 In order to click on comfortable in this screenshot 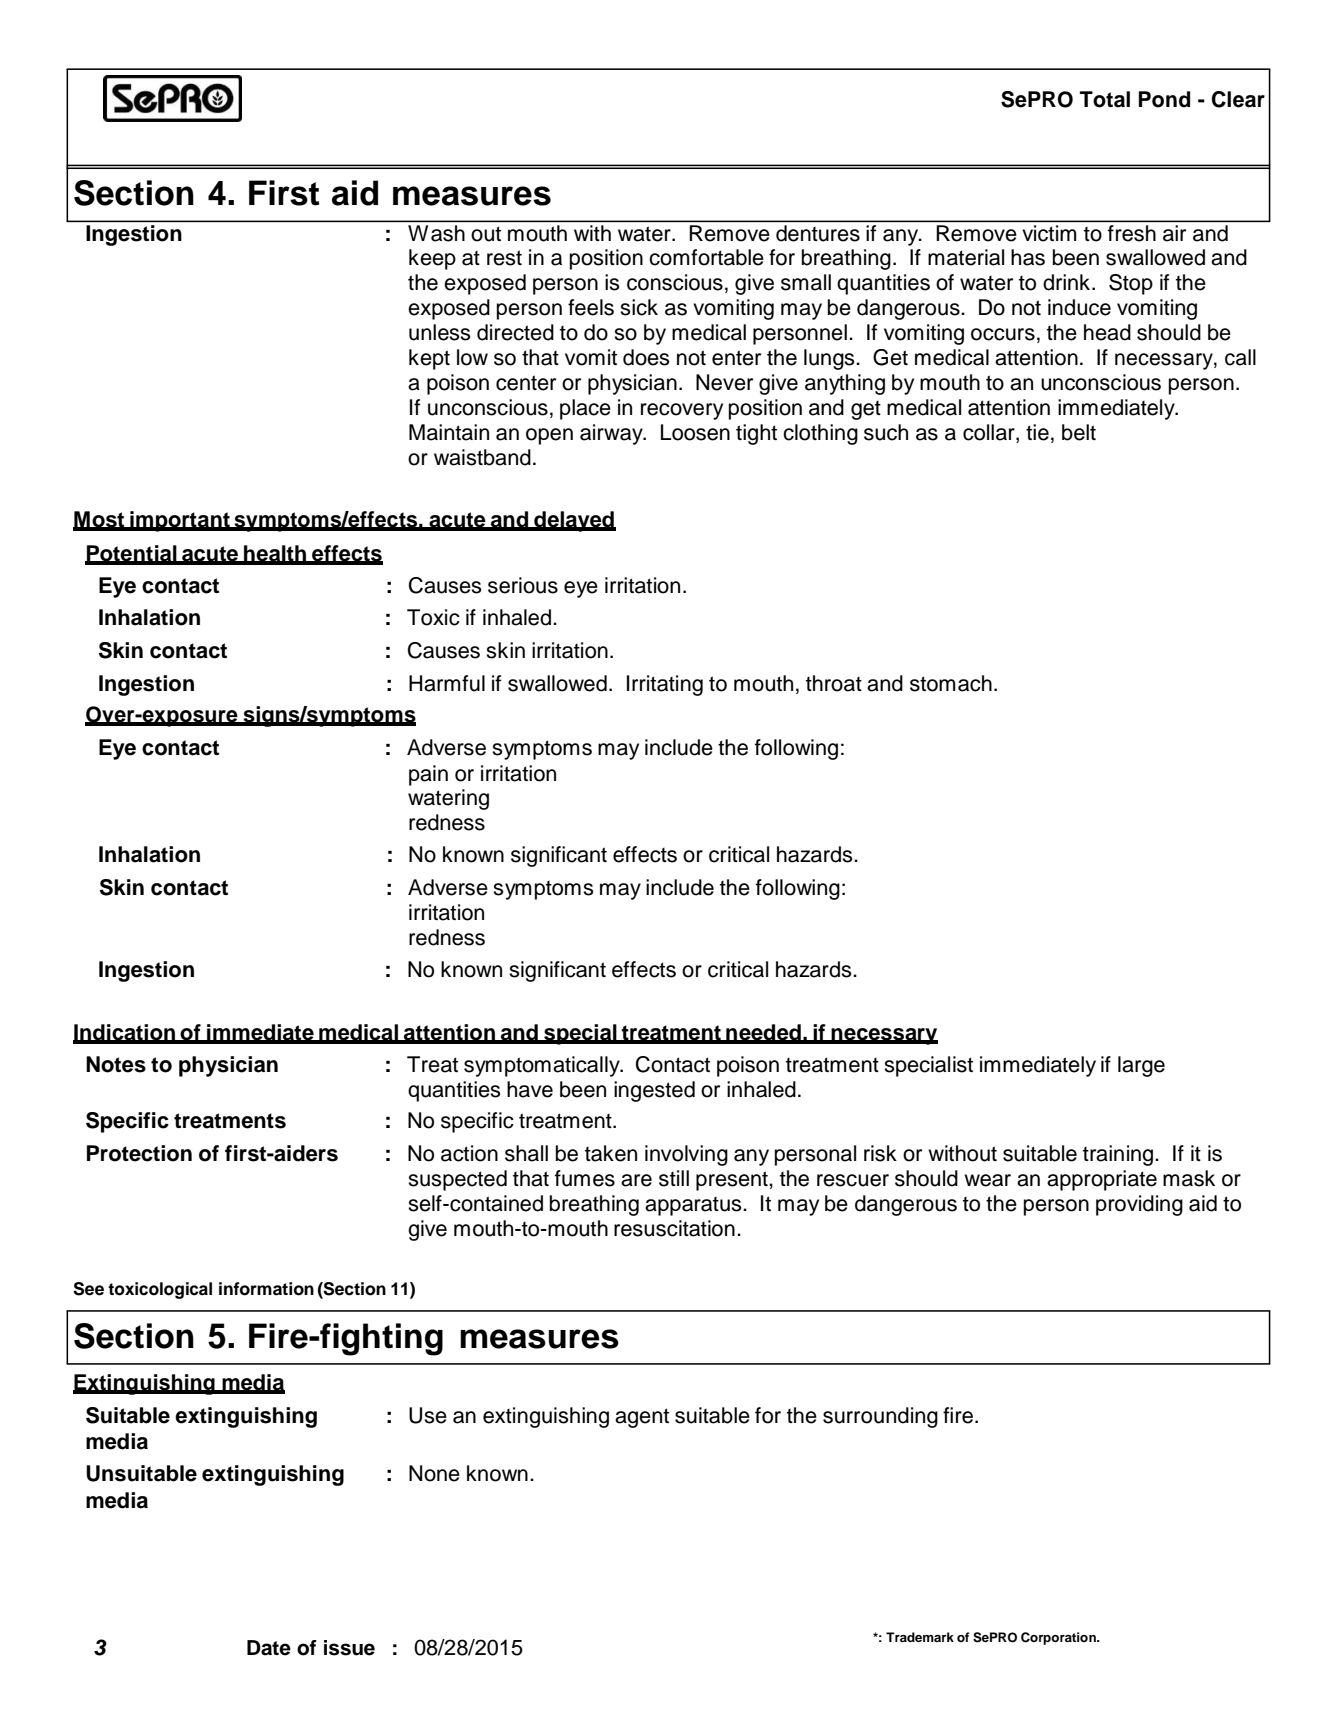, I will do `click(706, 257)`.
